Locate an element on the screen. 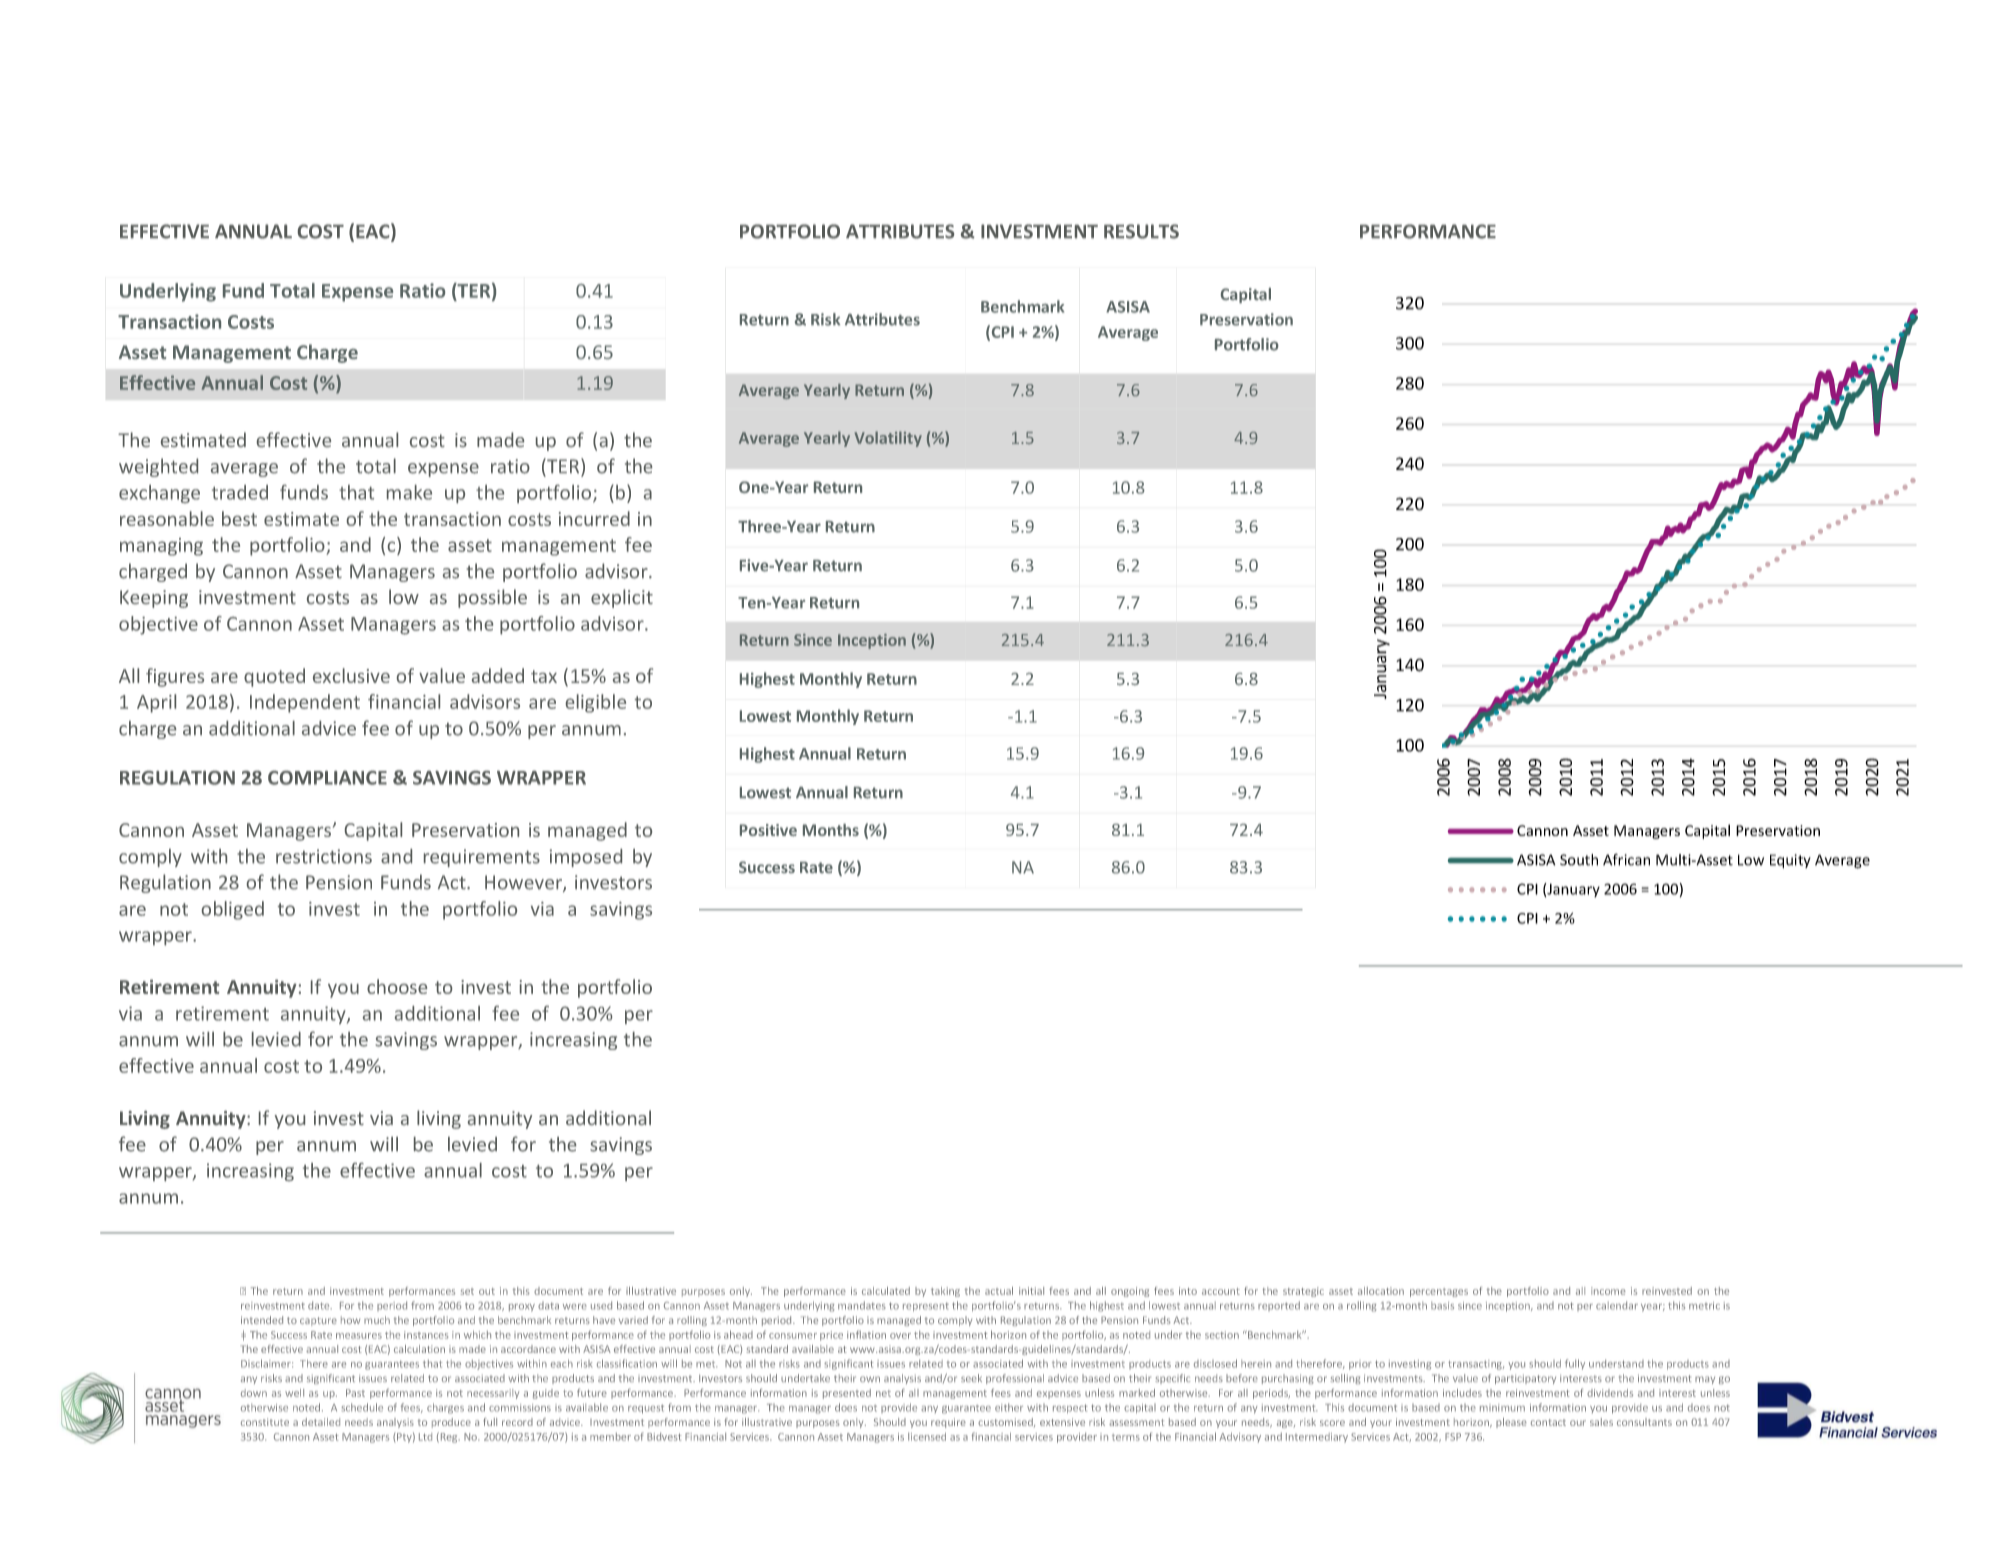 The width and height of the screenshot is (2009, 1552). choose is located at coordinates (397, 986).
